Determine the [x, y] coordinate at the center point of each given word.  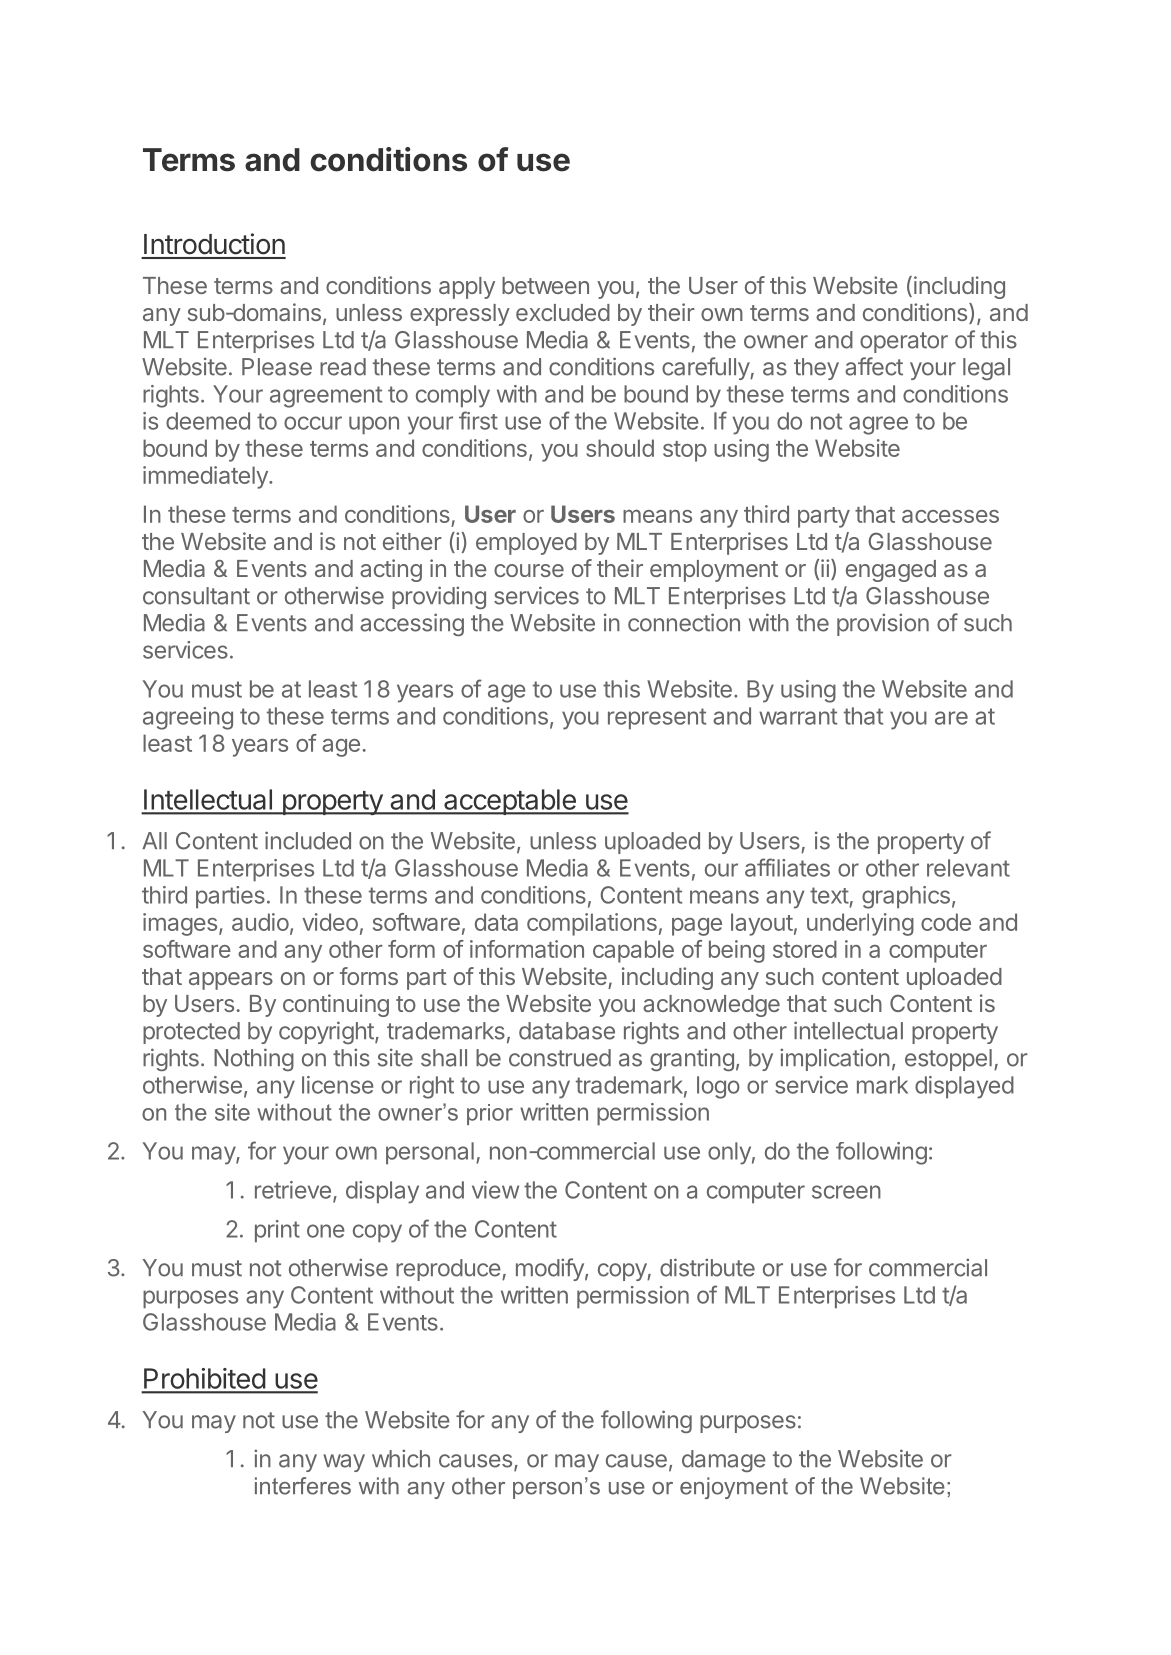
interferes [303, 1486]
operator [904, 342]
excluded [563, 312]
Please [277, 367]
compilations [592, 924]
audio [260, 922]
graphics [906, 897]
